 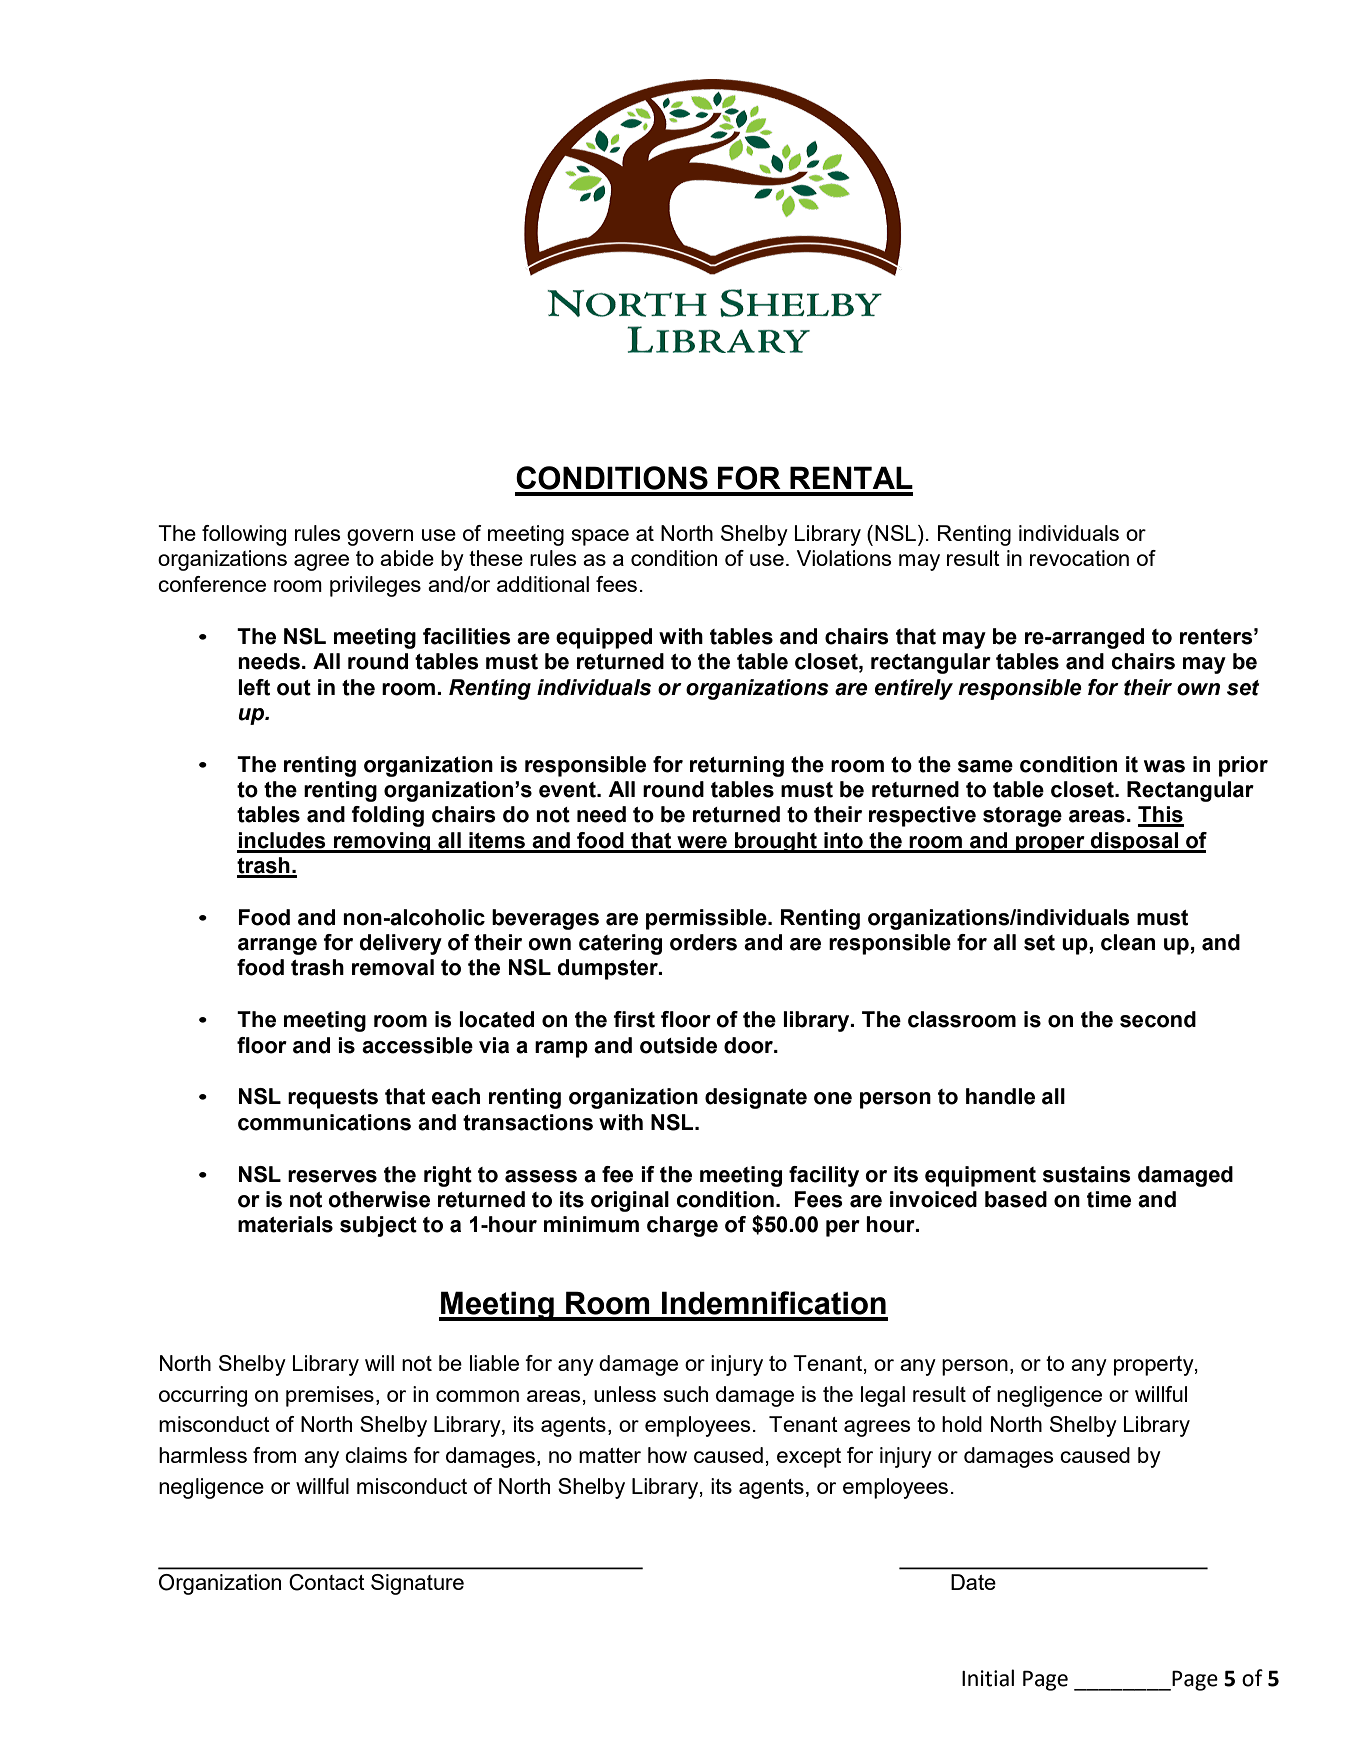 What do you see at coordinates (962, 1424) in the screenshot?
I see `hold` at bounding box center [962, 1424].
